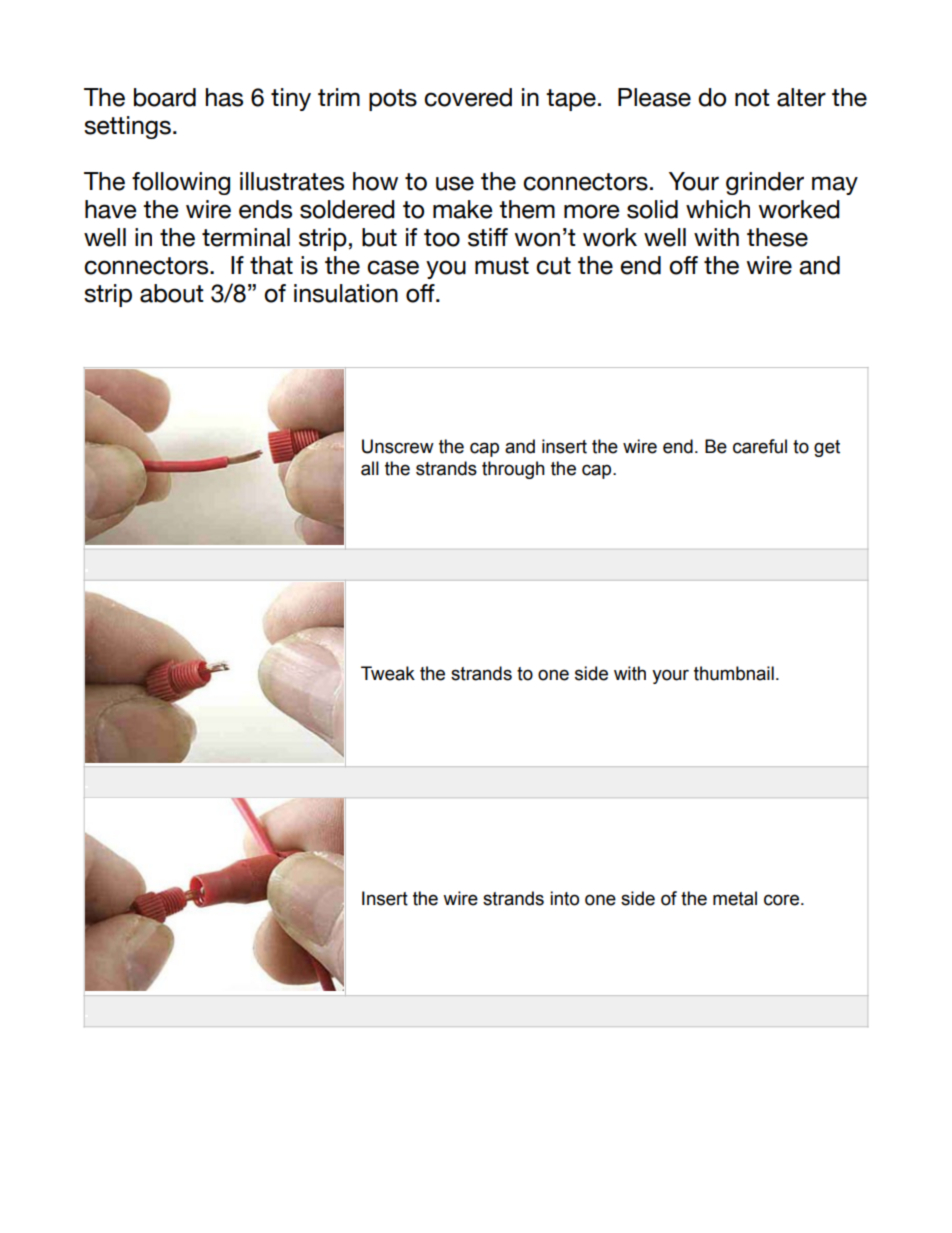 This page has width=952, height=1233. I want to click on these, so click(777, 237).
